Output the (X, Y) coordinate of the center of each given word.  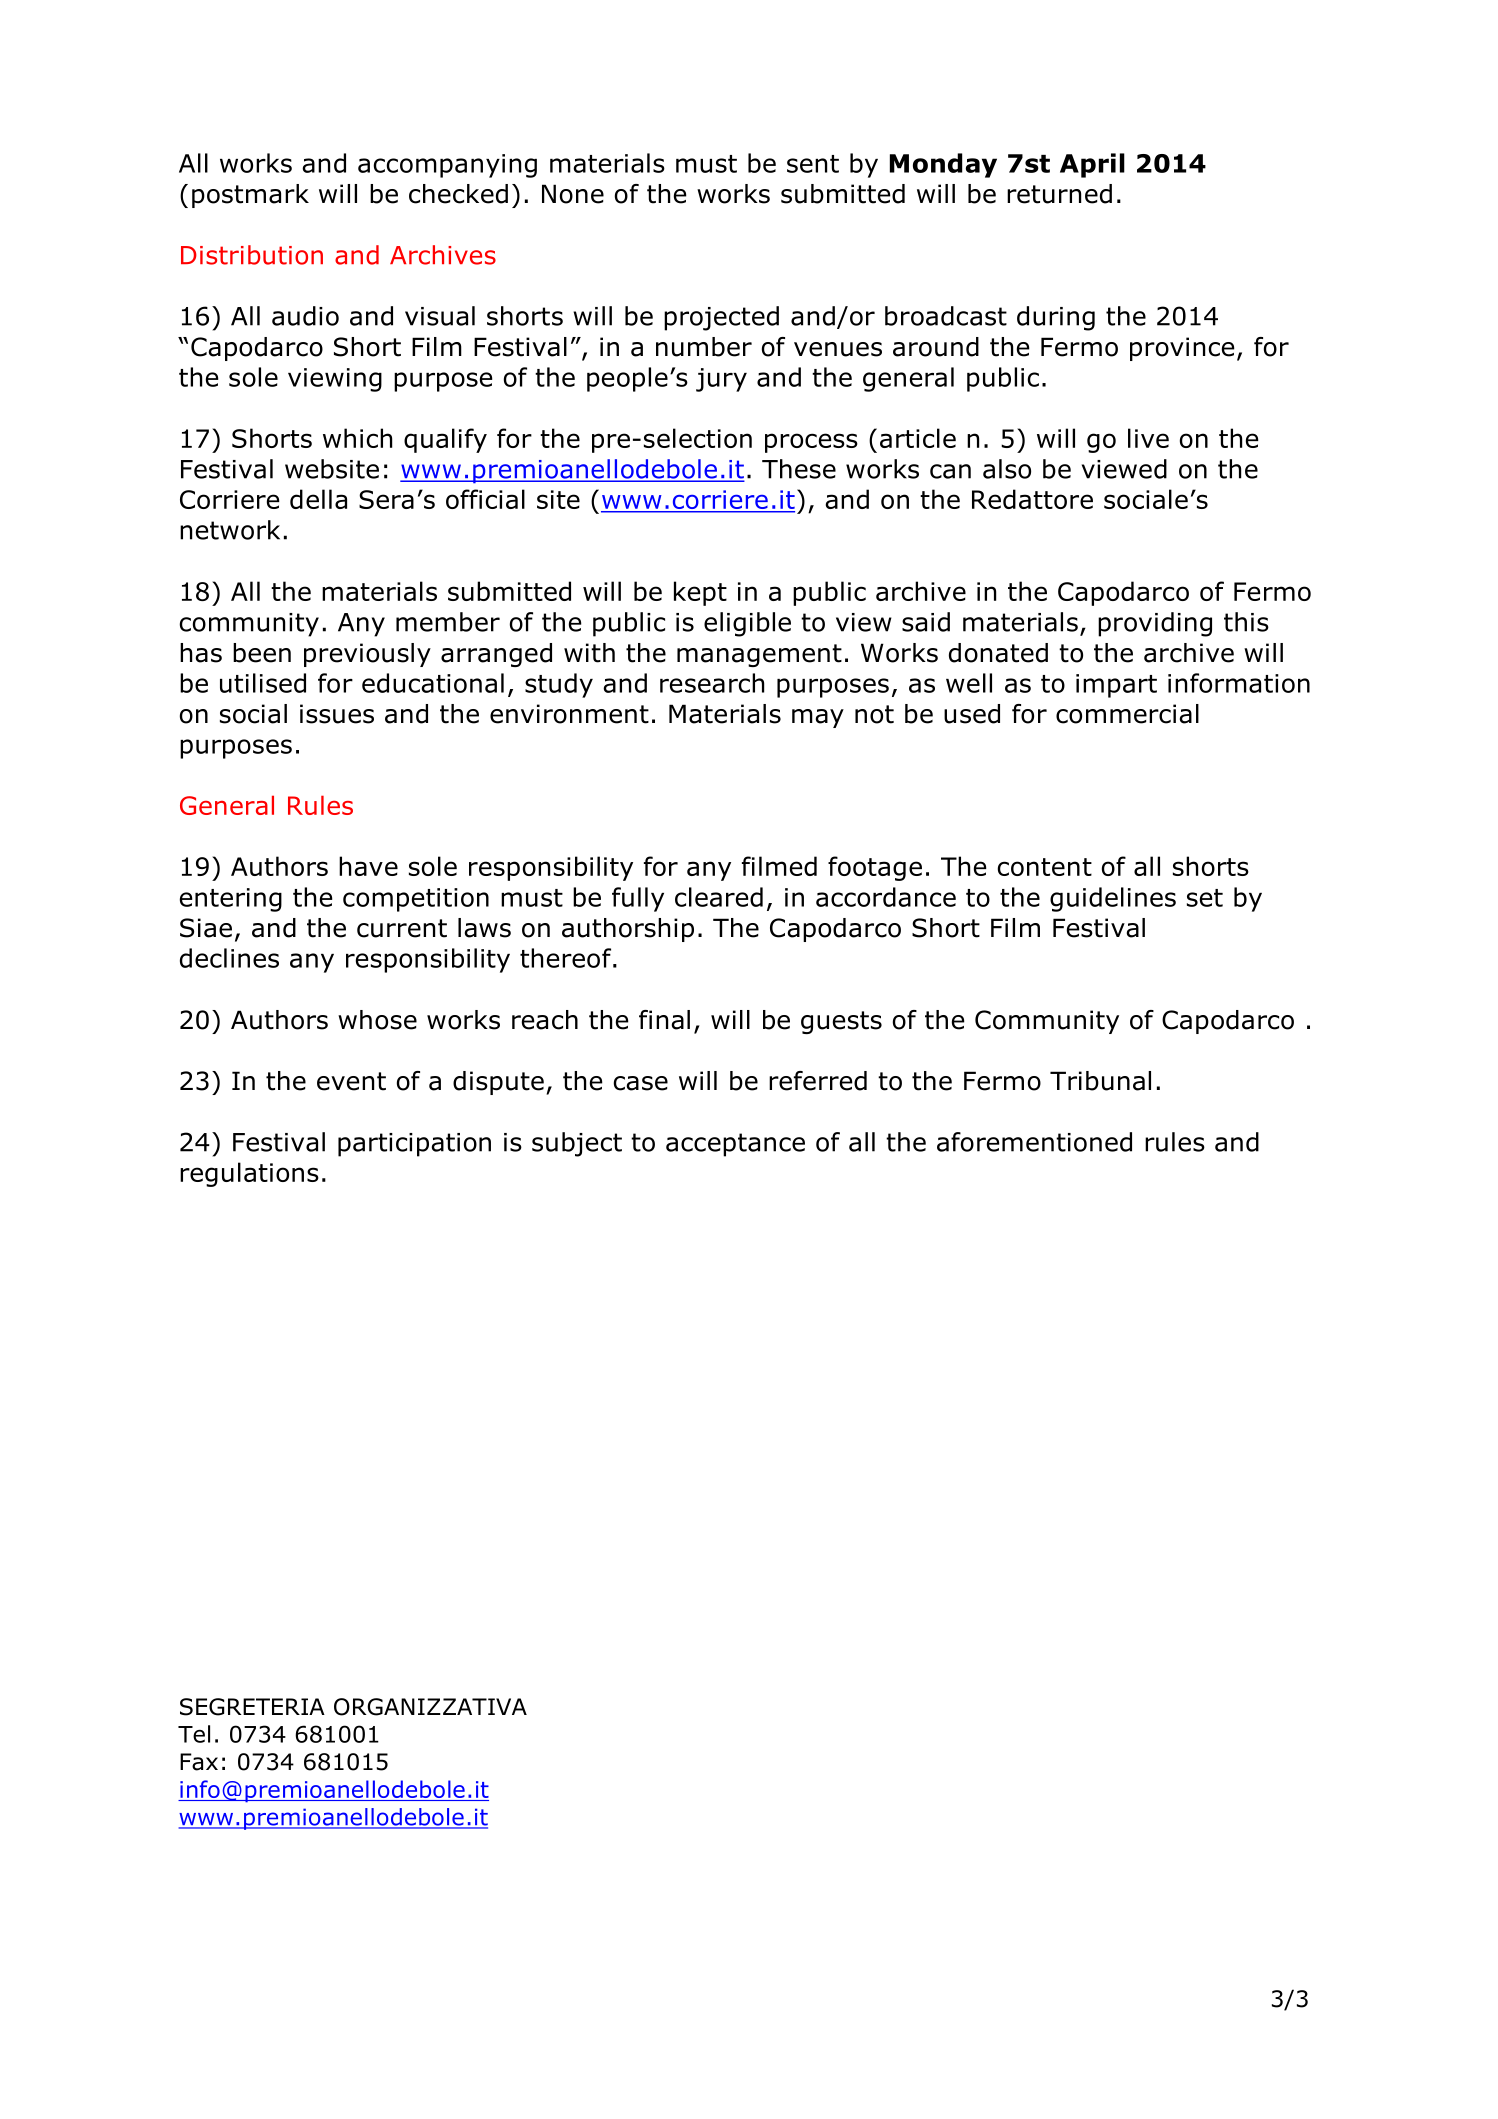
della (318, 499)
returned (1059, 194)
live (1148, 438)
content (1045, 867)
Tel (194, 1734)
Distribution (252, 255)
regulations (249, 1174)
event (351, 1081)
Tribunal (1100, 1081)
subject (577, 1144)
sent (813, 164)
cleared (719, 897)
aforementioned (1034, 1142)
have (368, 866)
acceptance (735, 1145)
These (799, 469)
